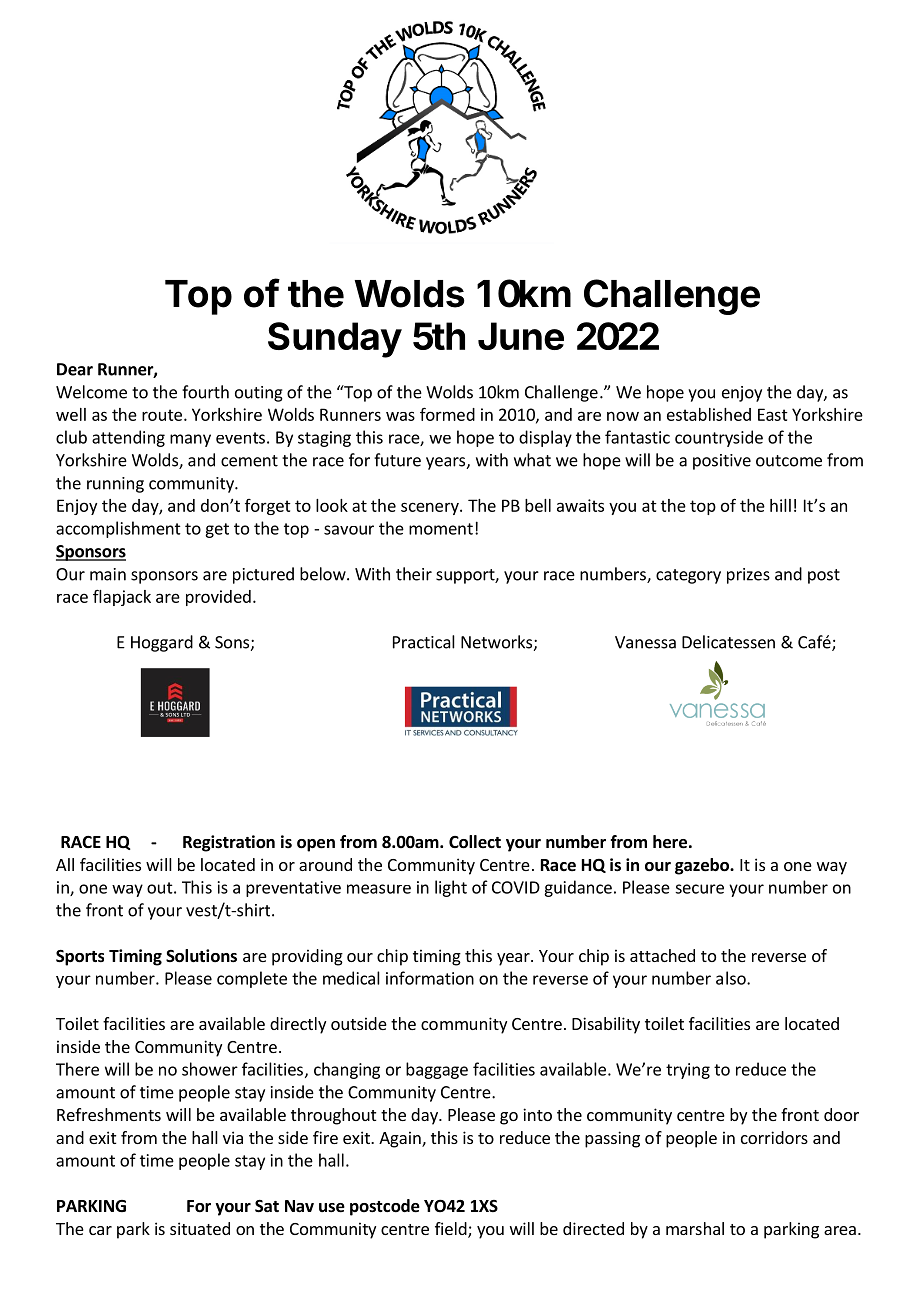 The width and height of the screenshot is (924, 1307). What do you see at coordinates (200, 1228) in the screenshot?
I see `situated` at bounding box center [200, 1228].
